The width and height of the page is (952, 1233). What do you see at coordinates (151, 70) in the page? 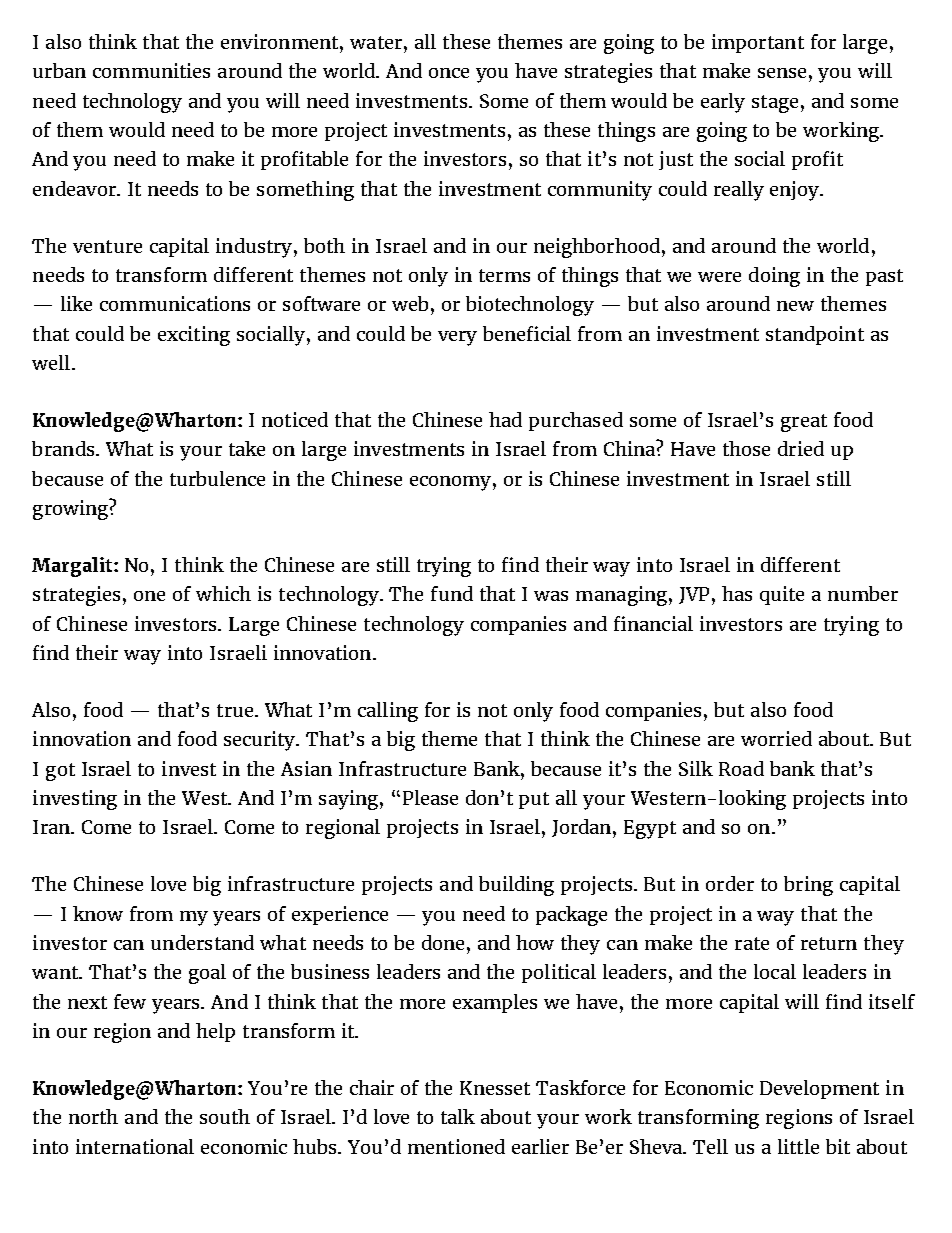
I see `communities` at bounding box center [151, 70].
